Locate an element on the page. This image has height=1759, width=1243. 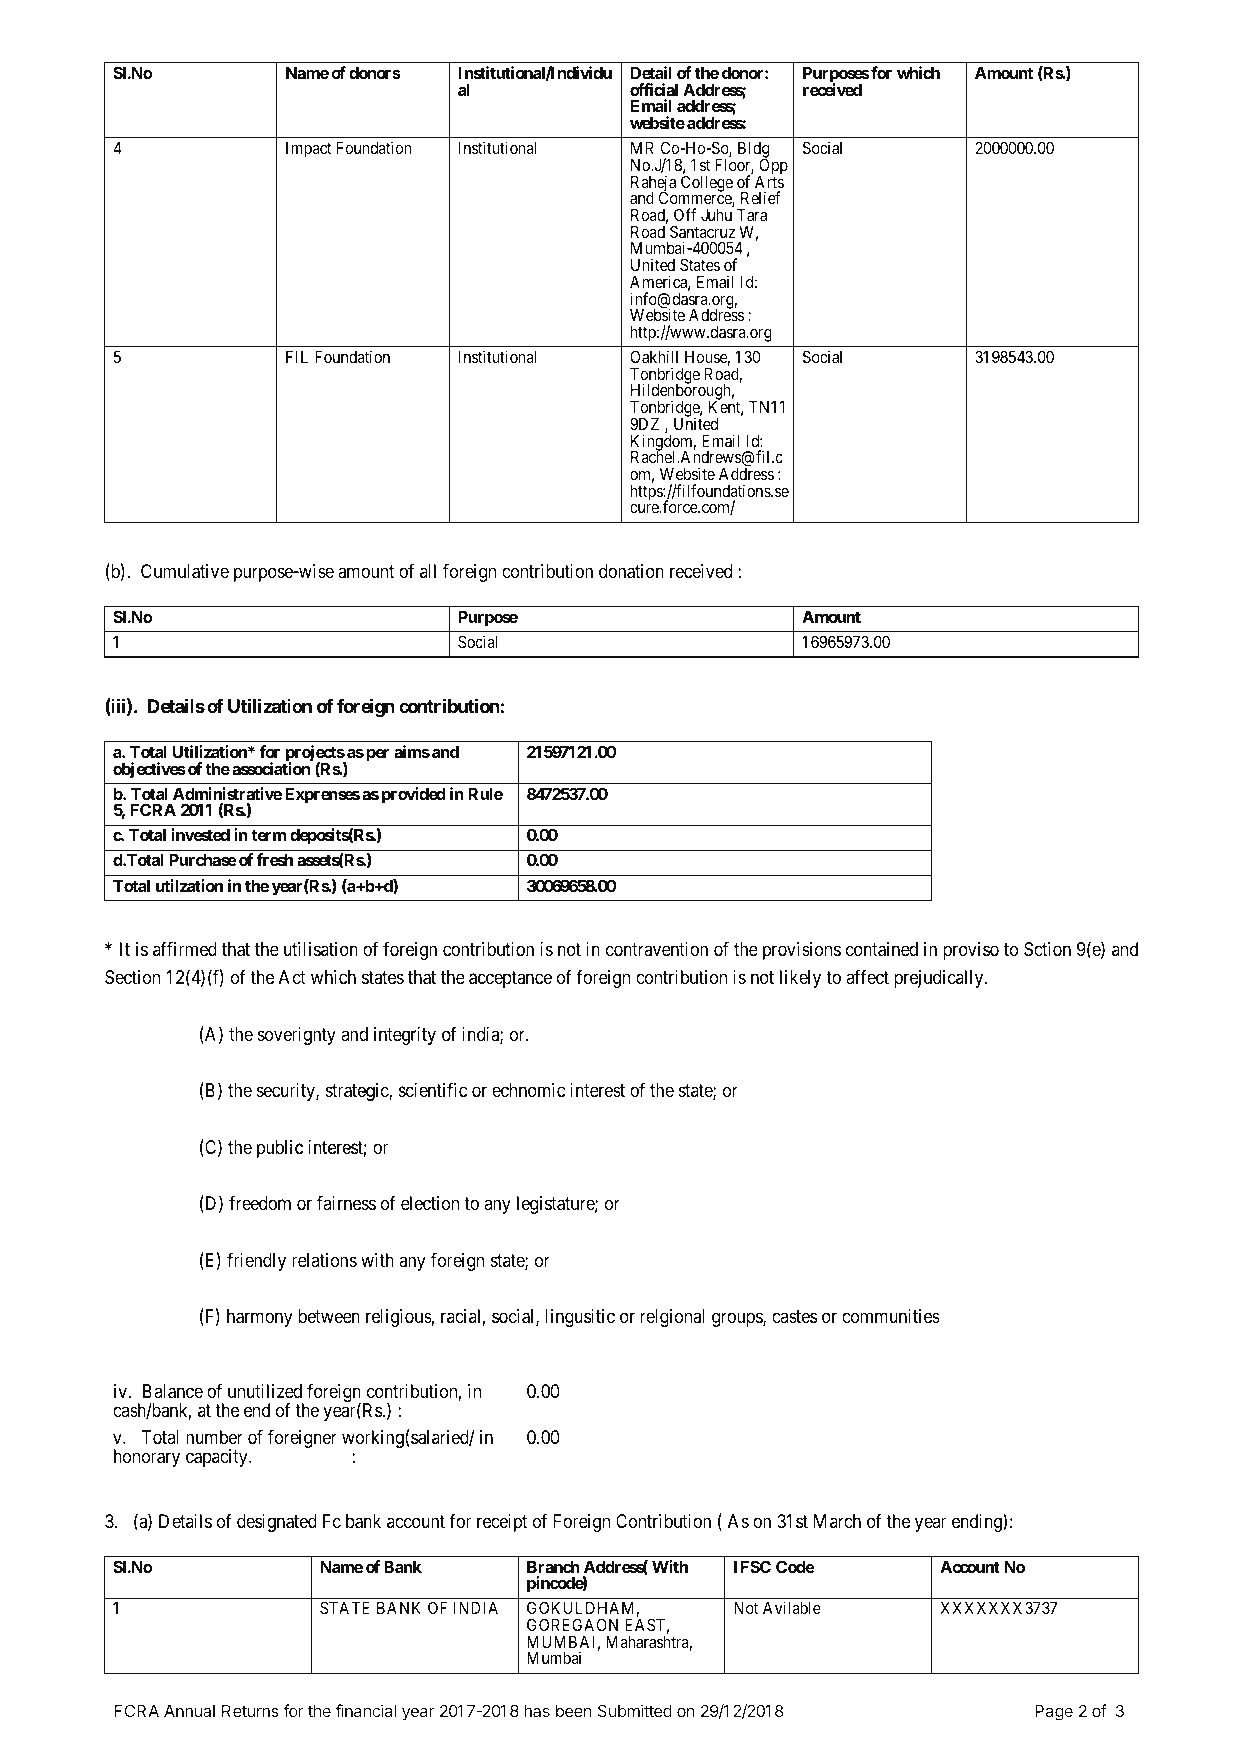
Cumulative is located at coordinates (185, 571).
